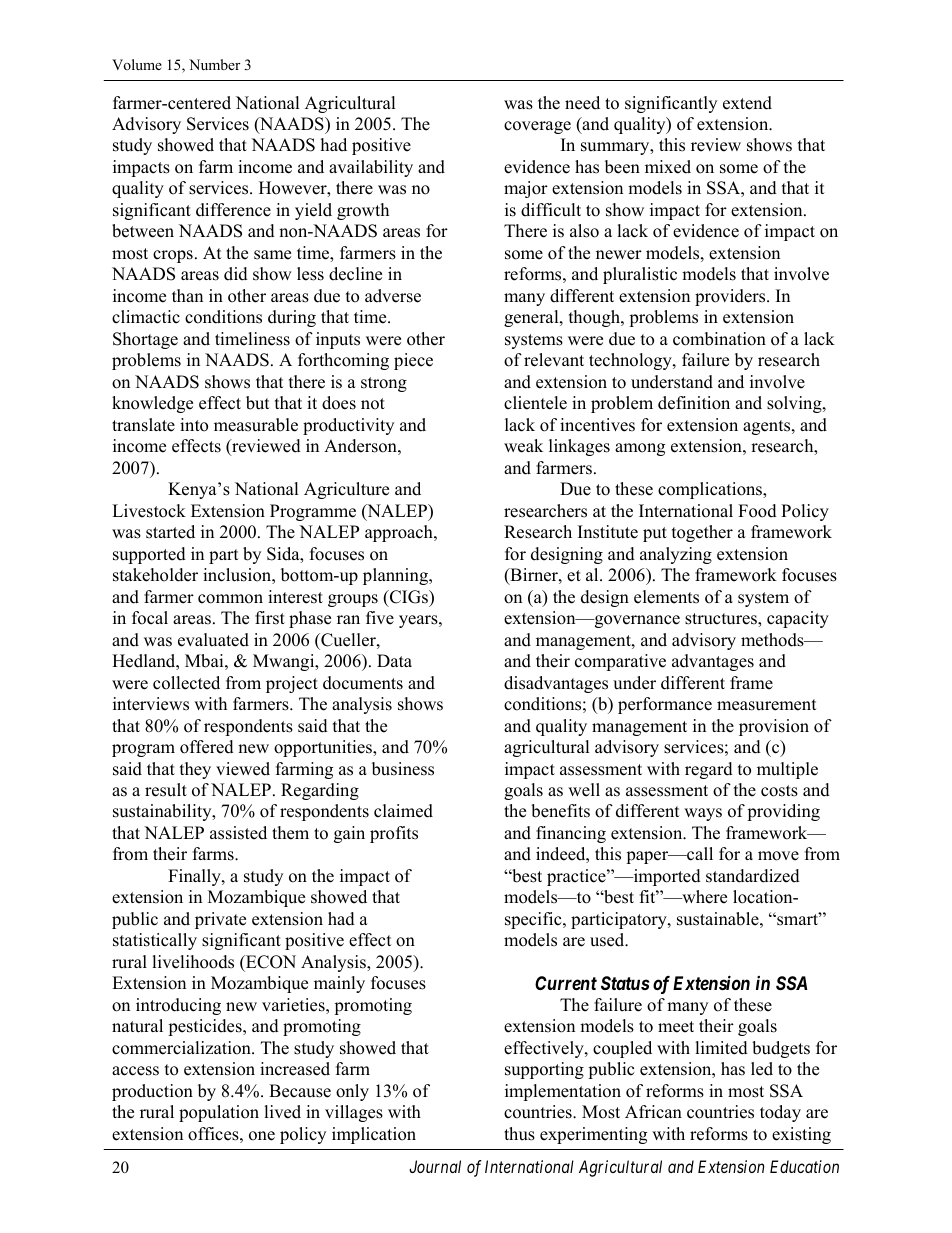 The width and height of the page is (952, 1233). I want to click on Finally, so click(195, 877).
